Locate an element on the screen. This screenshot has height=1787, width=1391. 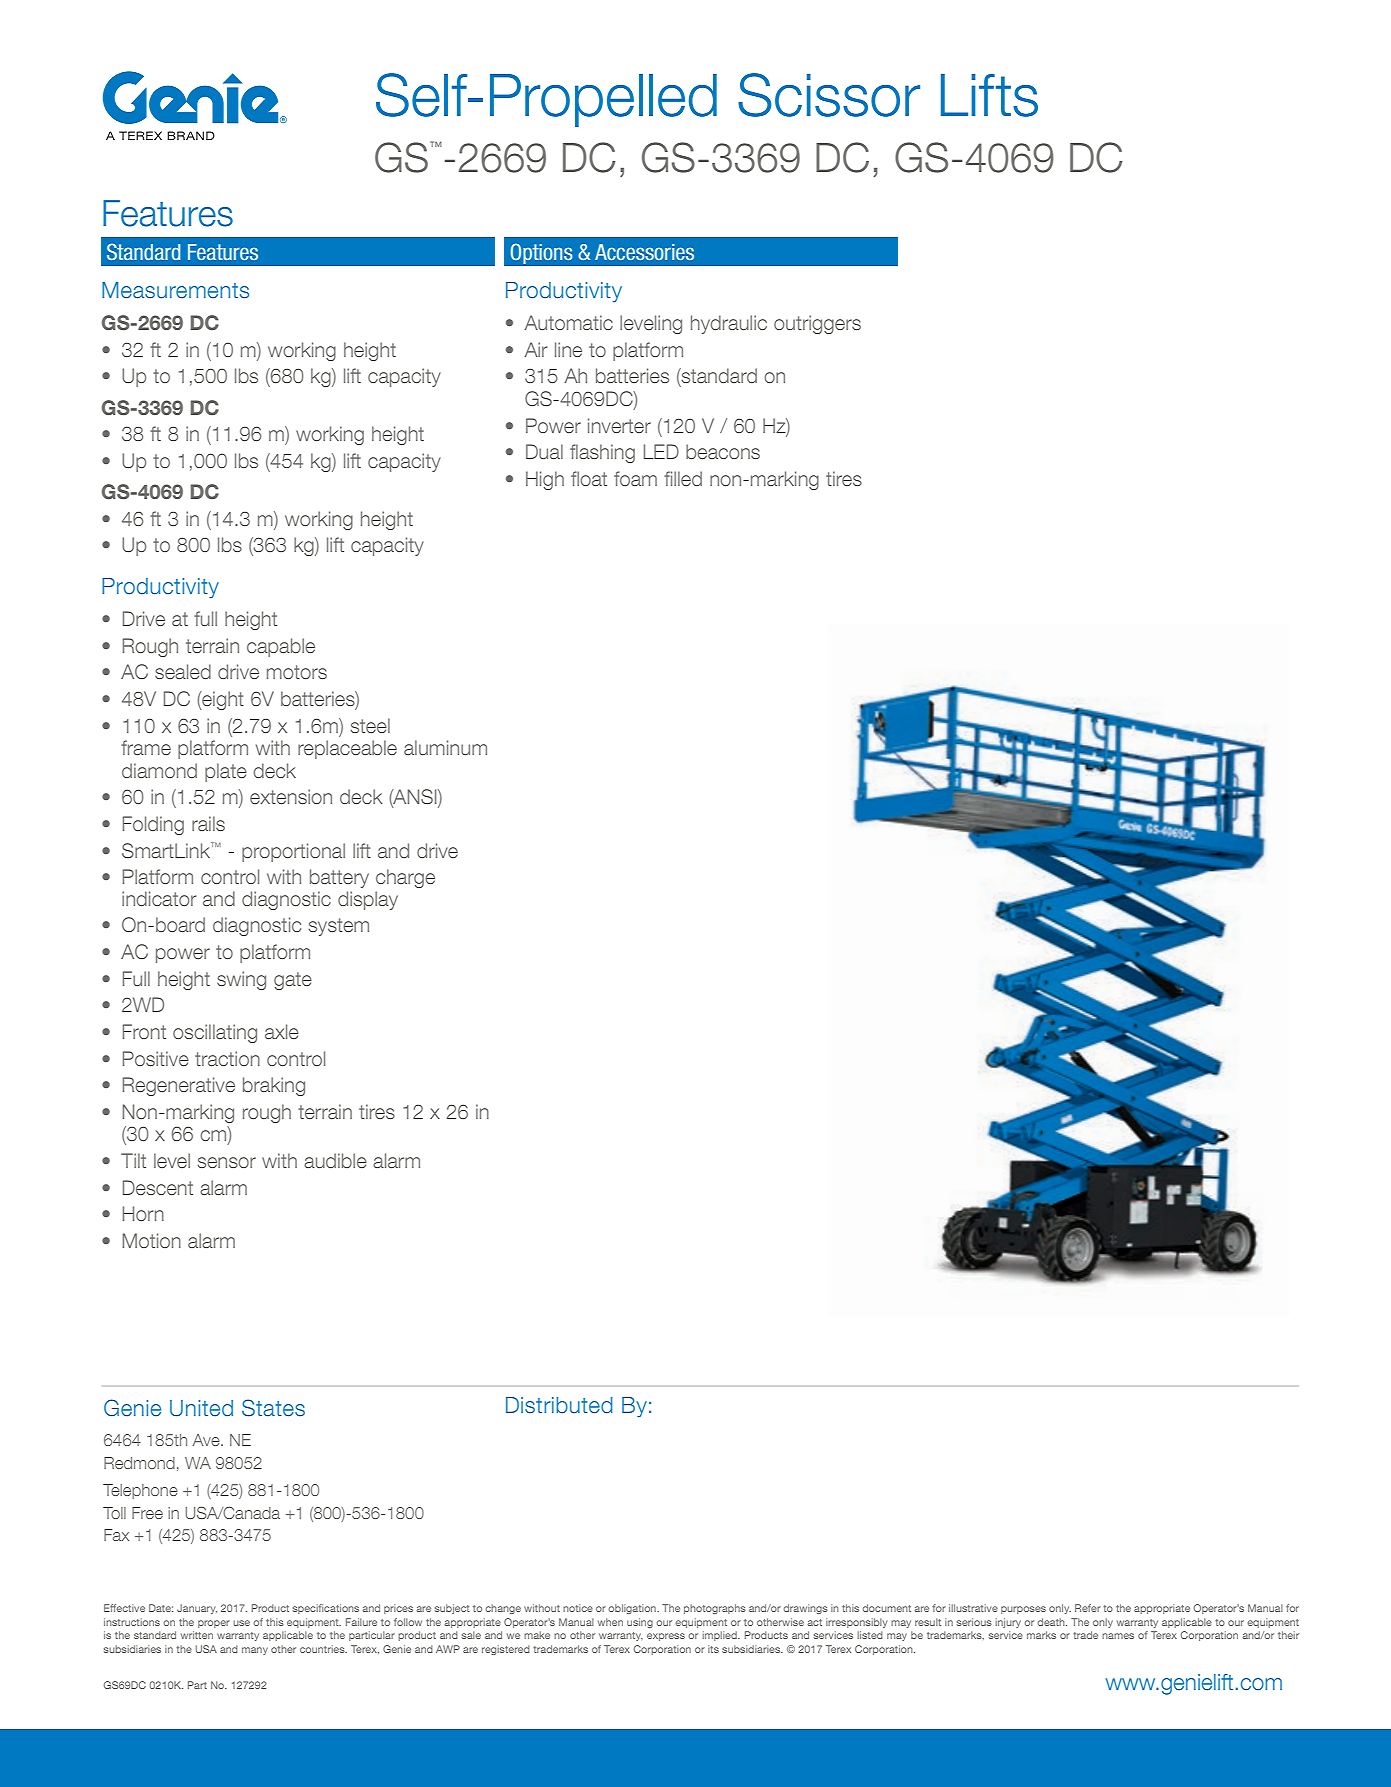
filled is located at coordinates (683, 478).
